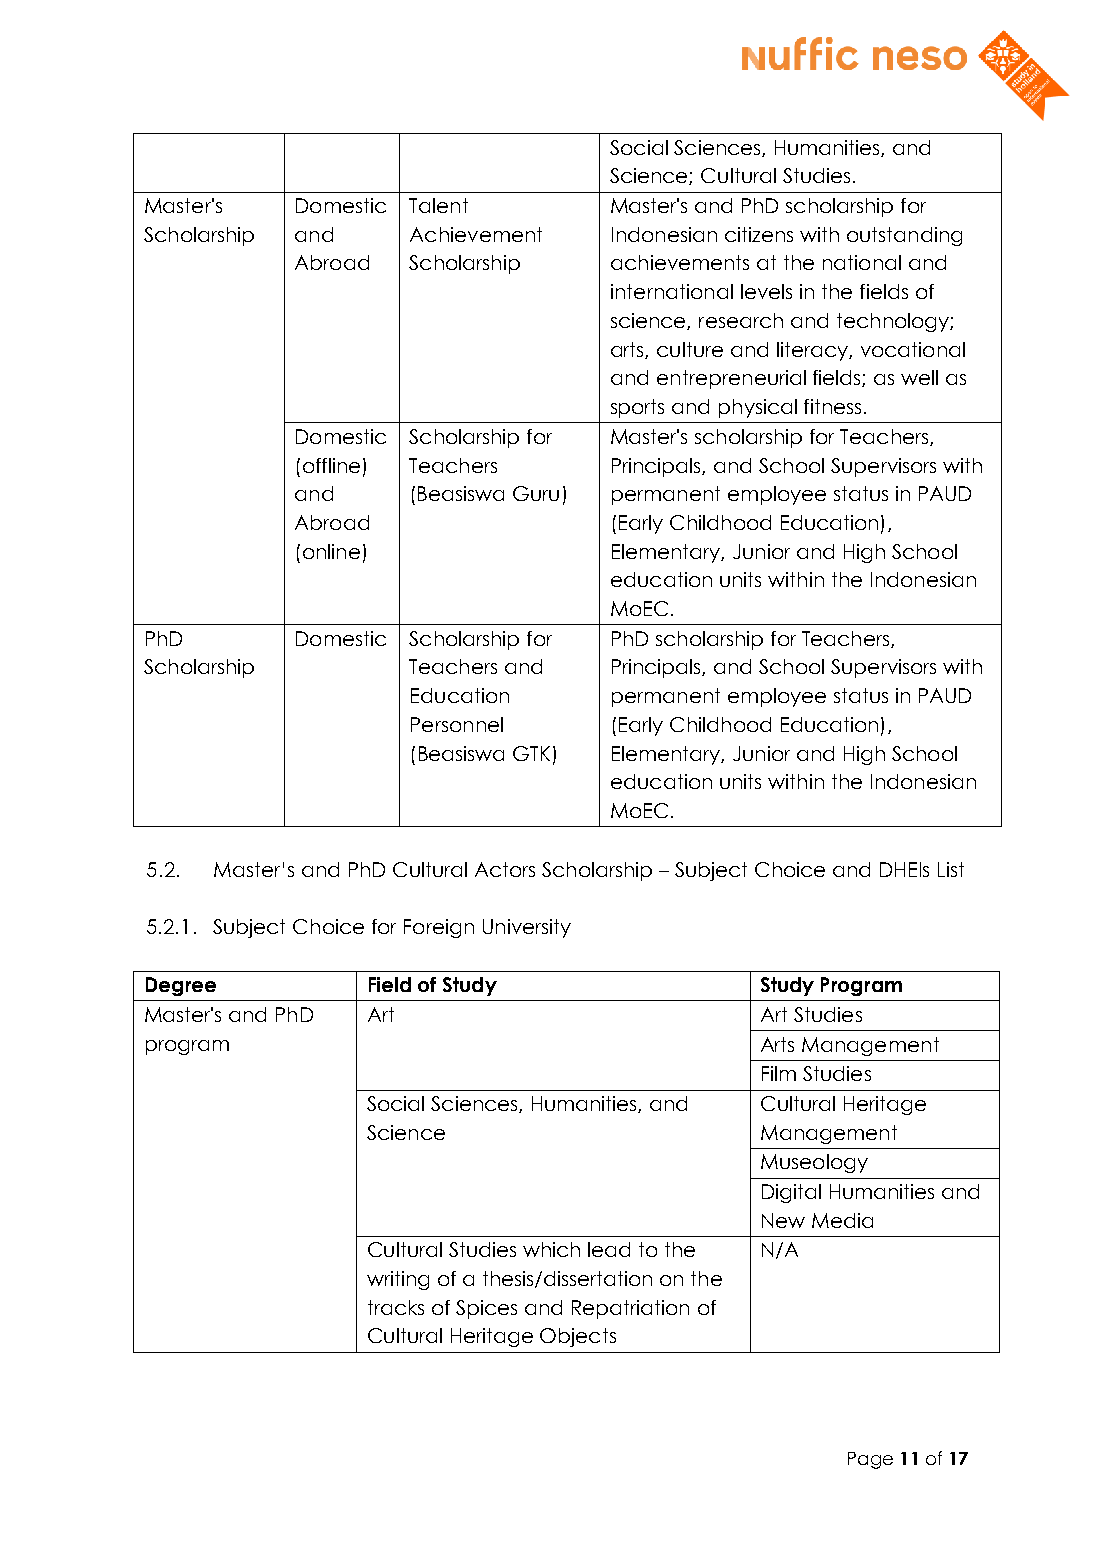 Image resolution: width=1102 pixels, height=1559 pixels. Describe the element at coordinates (904, 236) in the image. I see `outstanding` at that location.
